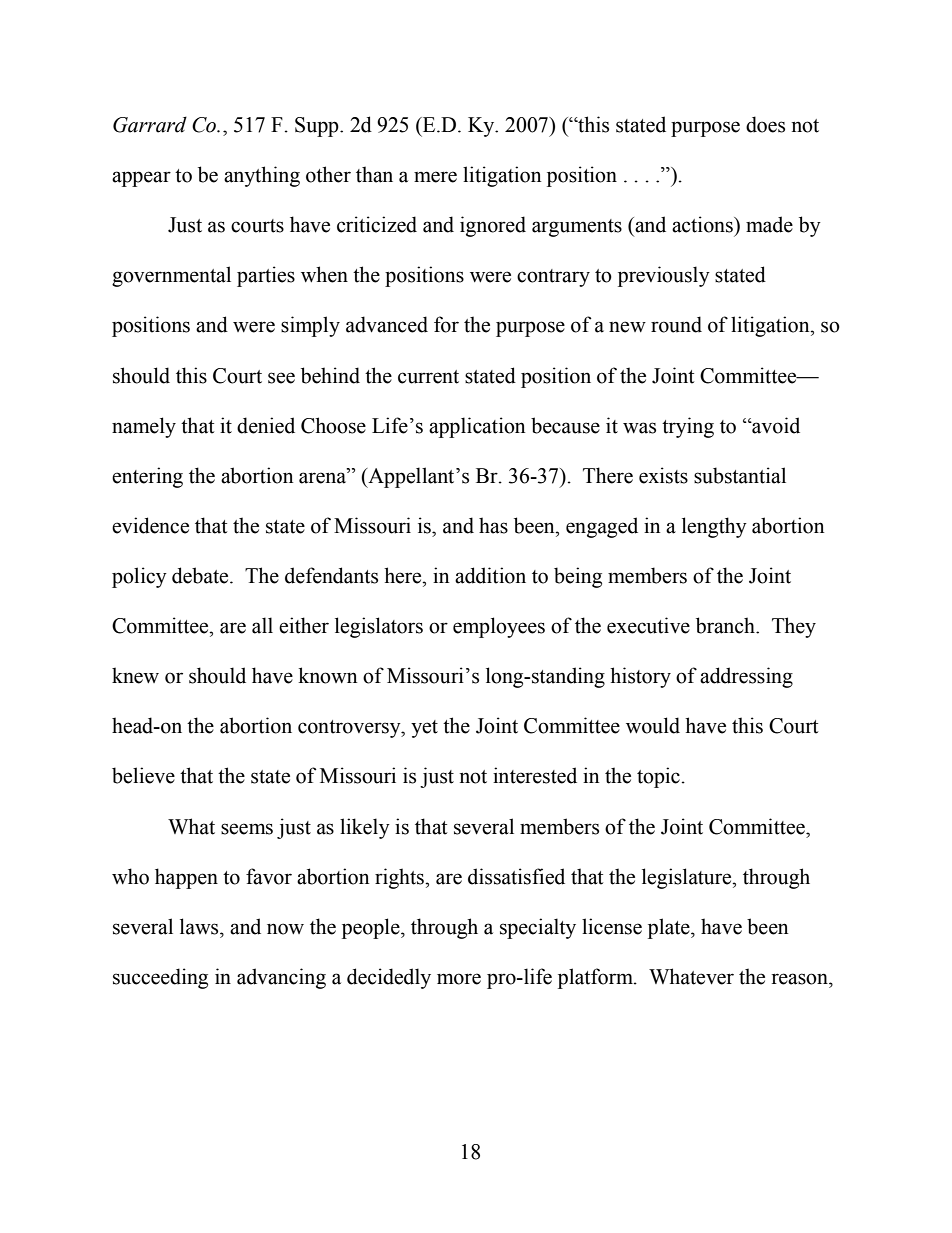  I want to click on substantial, so click(740, 475).
